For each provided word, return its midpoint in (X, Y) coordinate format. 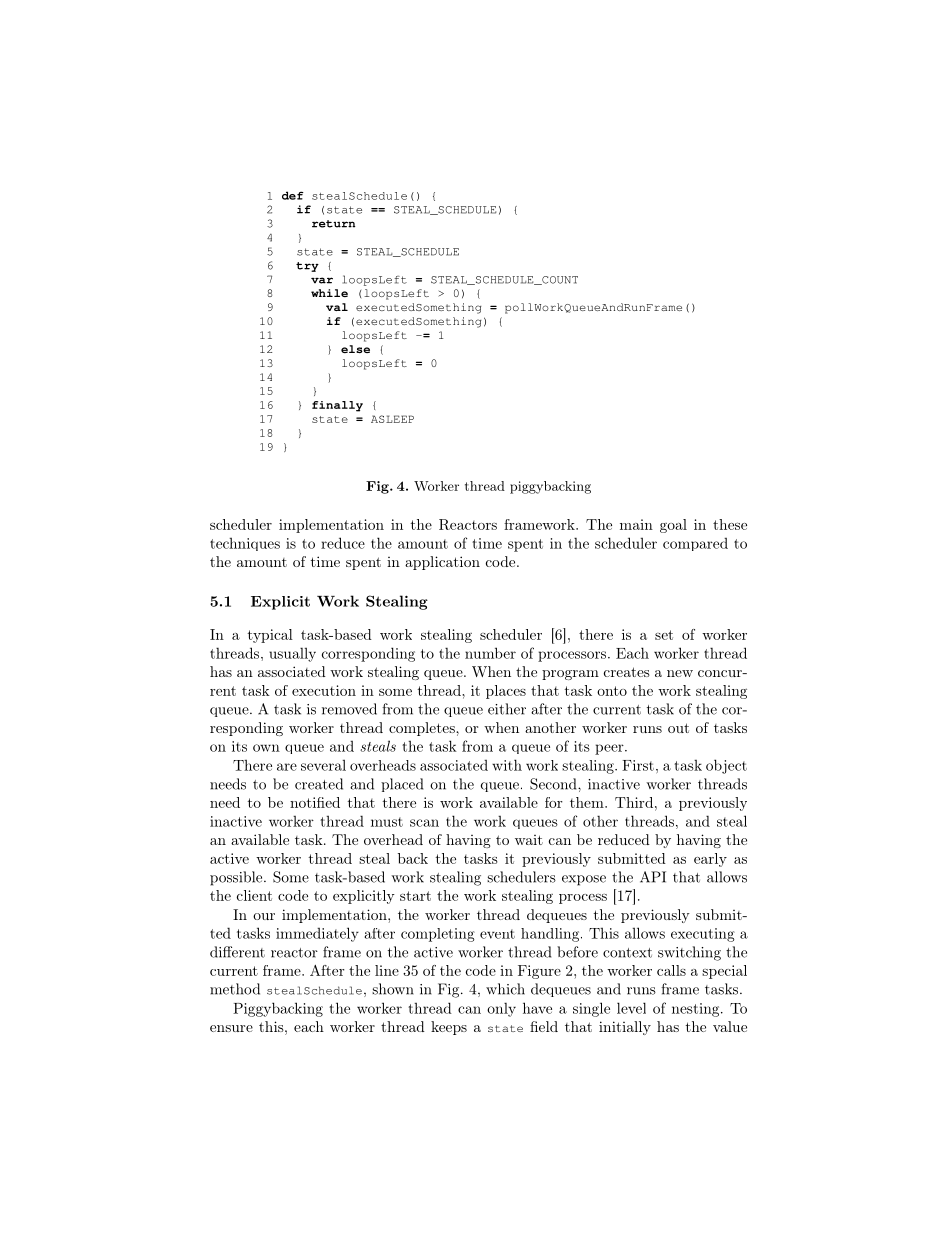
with (507, 765)
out (678, 728)
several (323, 765)
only (501, 1009)
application (442, 563)
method (235, 989)
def (293, 195)
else (355, 349)
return (333, 224)
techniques (245, 544)
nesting (695, 1010)
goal (673, 526)
